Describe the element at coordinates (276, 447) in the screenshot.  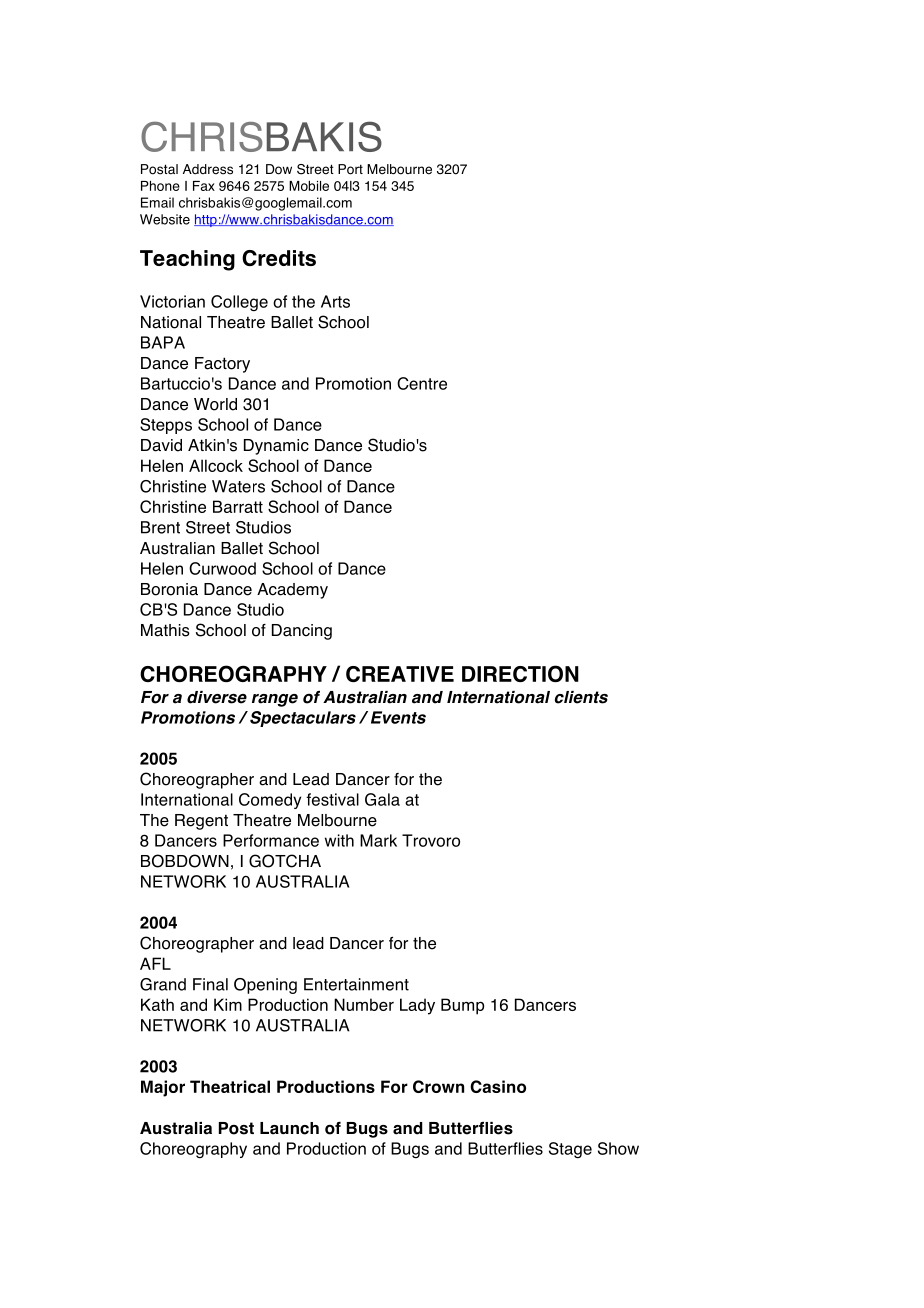
I see `Dynamic` at that location.
